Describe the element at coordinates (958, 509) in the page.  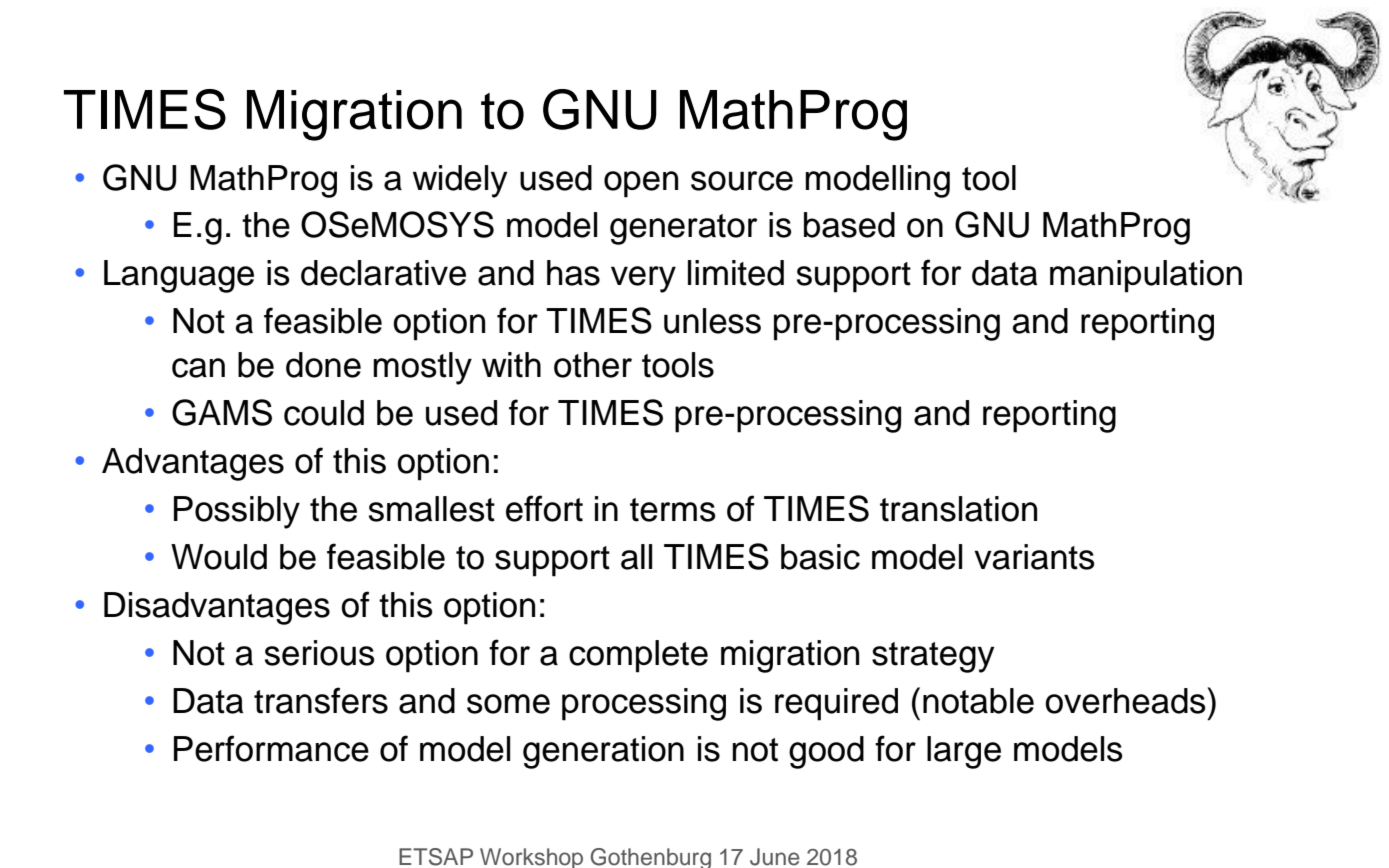
I see `translation` at that location.
